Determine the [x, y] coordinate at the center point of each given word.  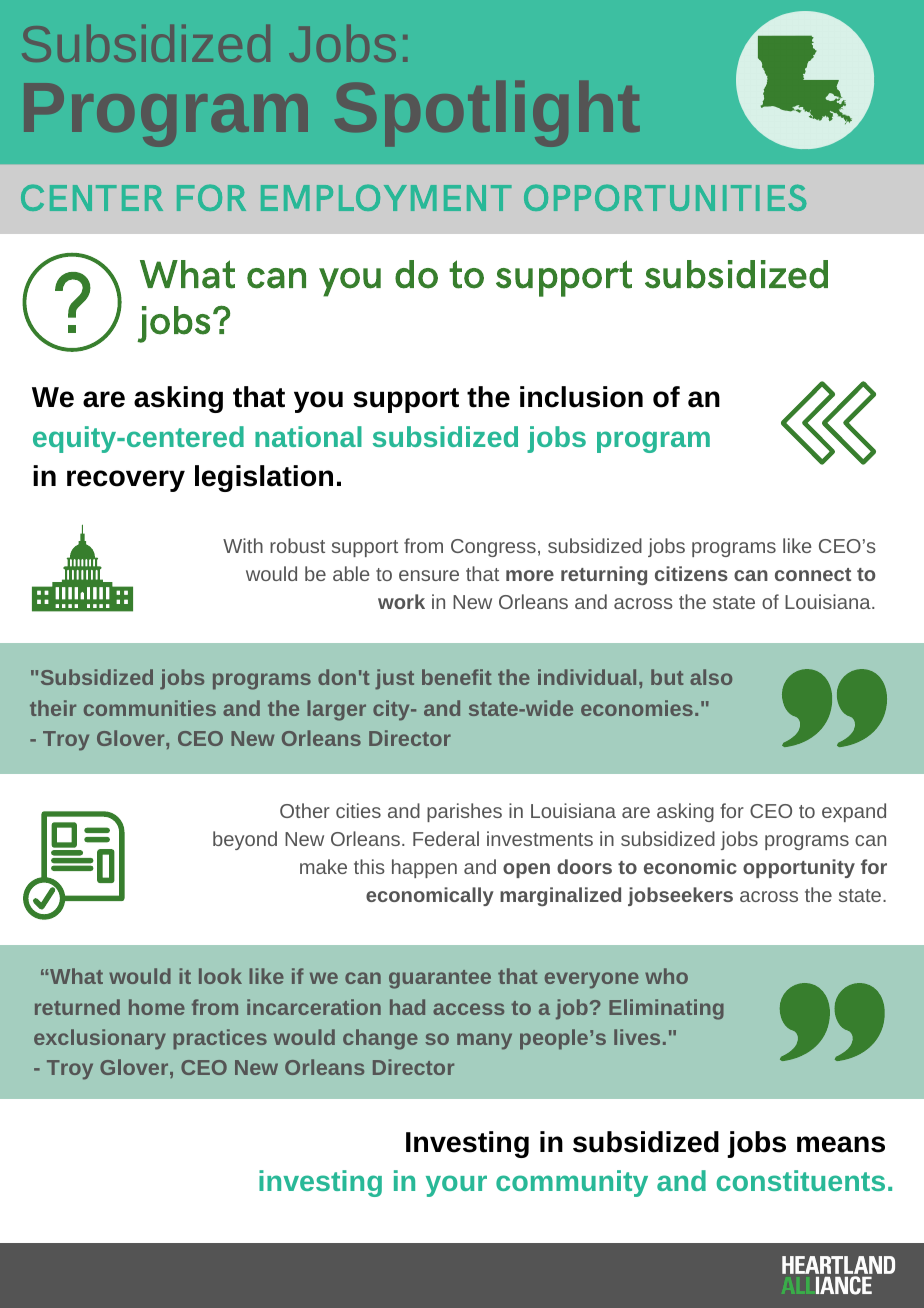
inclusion [581, 397]
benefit [457, 677]
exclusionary [100, 1039]
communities [150, 708]
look [220, 976]
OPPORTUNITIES [665, 197]
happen [424, 868]
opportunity [799, 868]
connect [813, 574]
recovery [126, 481]
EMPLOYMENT [386, 197]
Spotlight [487, 114]
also [711, 677]
